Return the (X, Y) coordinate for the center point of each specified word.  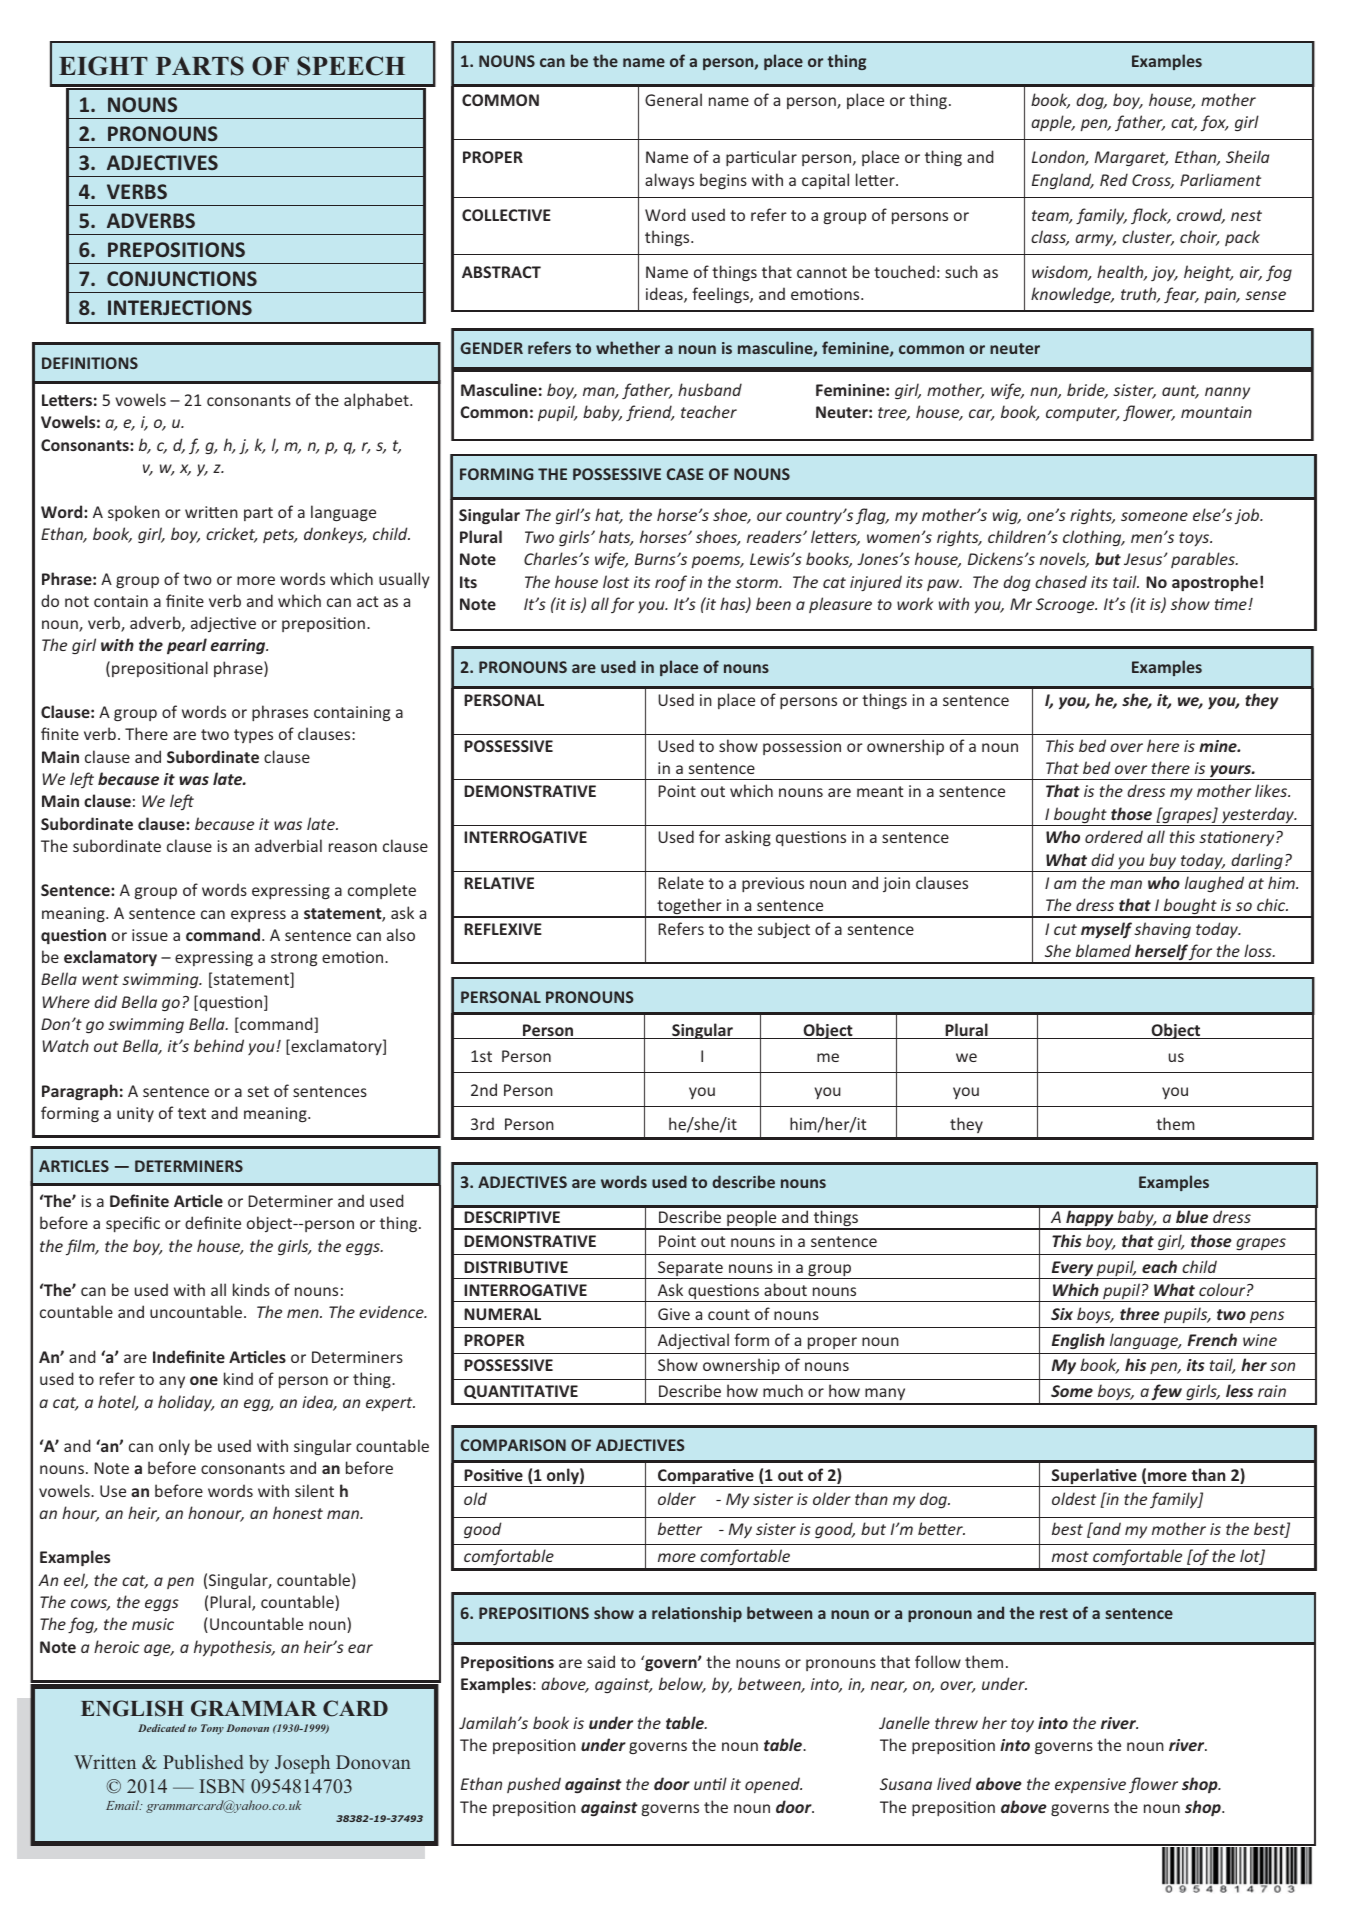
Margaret (1131, 158)
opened (773, 1785)
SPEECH (351, 66)
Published (203, 1762)
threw (956, 1722)
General (673, 99)
